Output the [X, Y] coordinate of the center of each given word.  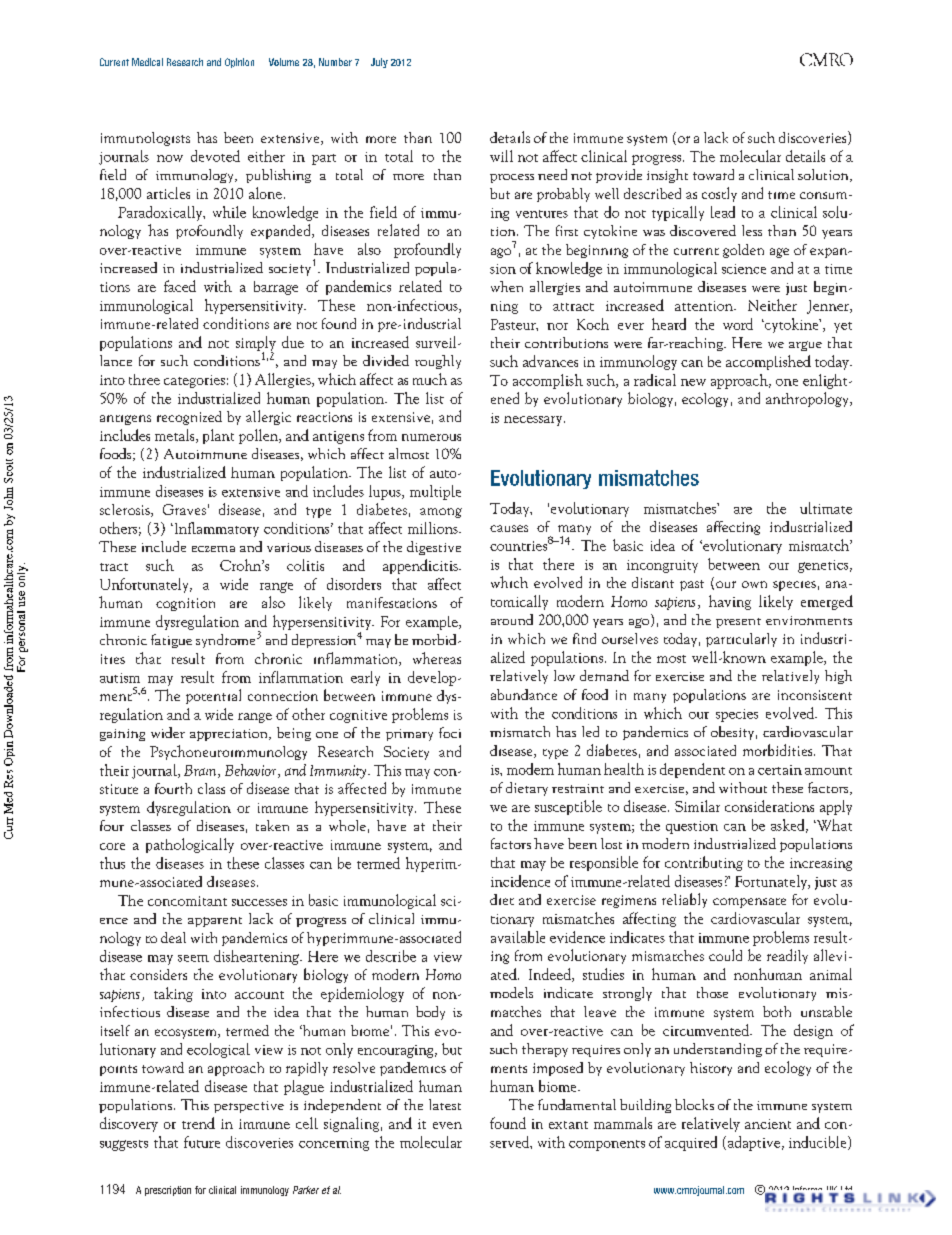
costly [719, 194]
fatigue [171, 641]
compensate [749, 903]
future [202, 1142]
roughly [438, 362]
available [518, 937]
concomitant [187, 901]
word [738, 324]
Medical [147, 62]
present [738, 623]
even [447, 1125]
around [512, 619]
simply [256, 344]
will [501, 156]
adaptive [754, 1143]
